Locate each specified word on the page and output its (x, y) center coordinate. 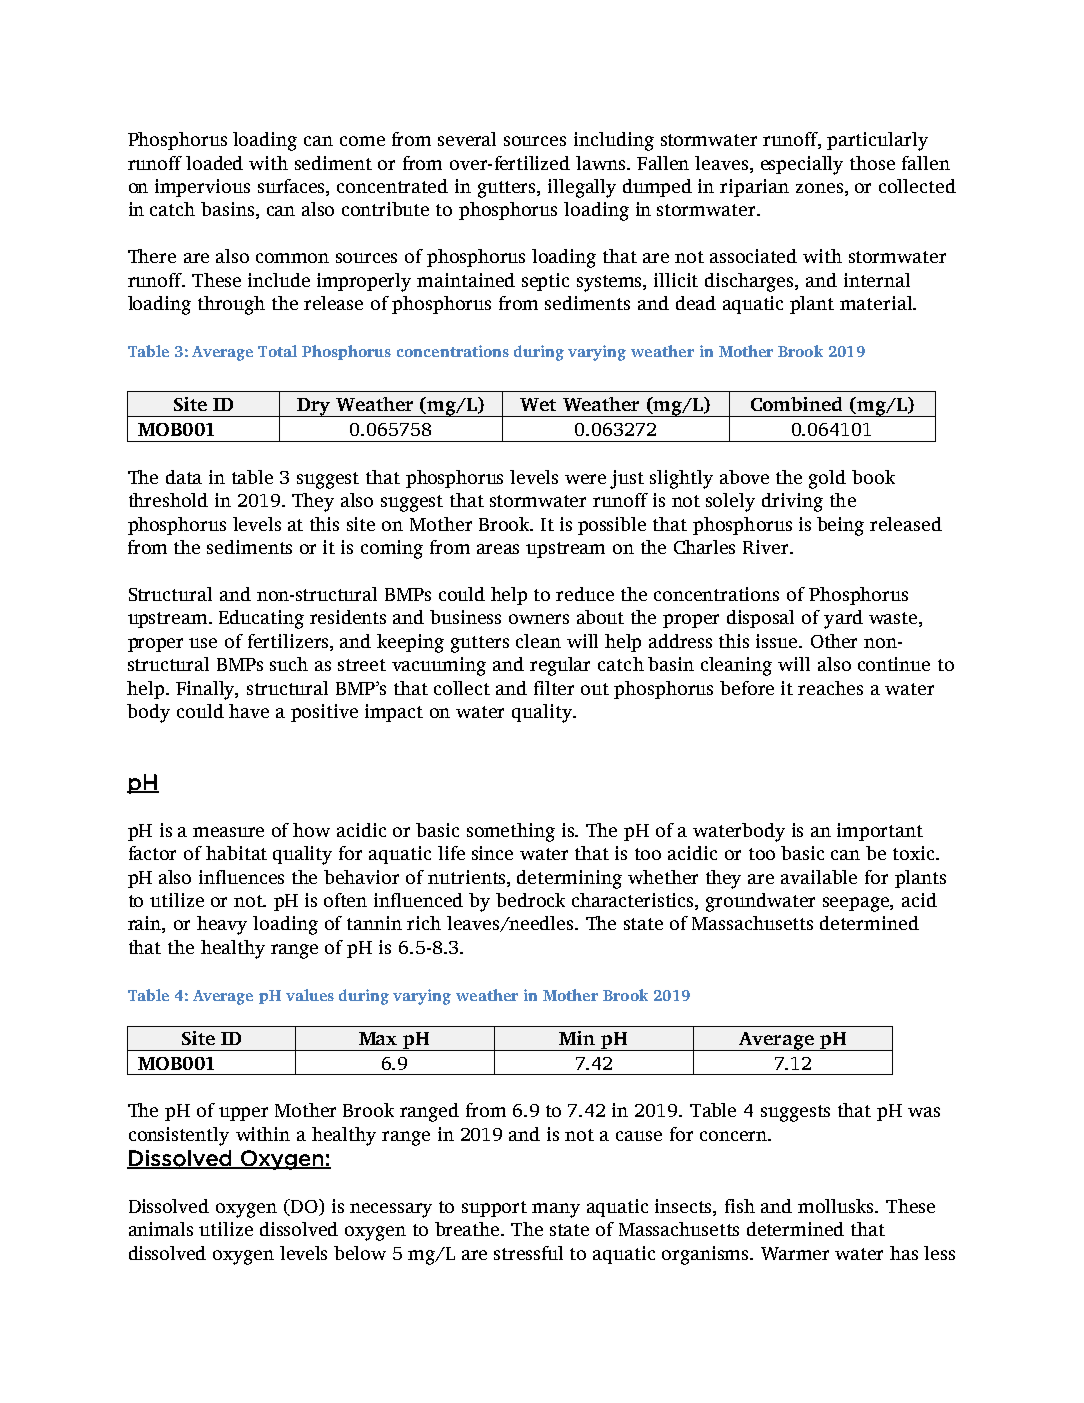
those (872, 163)
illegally (582, 188)
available (819, 877)
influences (241, 877)
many (556, 1210)
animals (161, 1229)
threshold (168, 500)
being (840, 526)
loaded (214, 163)
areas (498, 549)
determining (569, 879)
